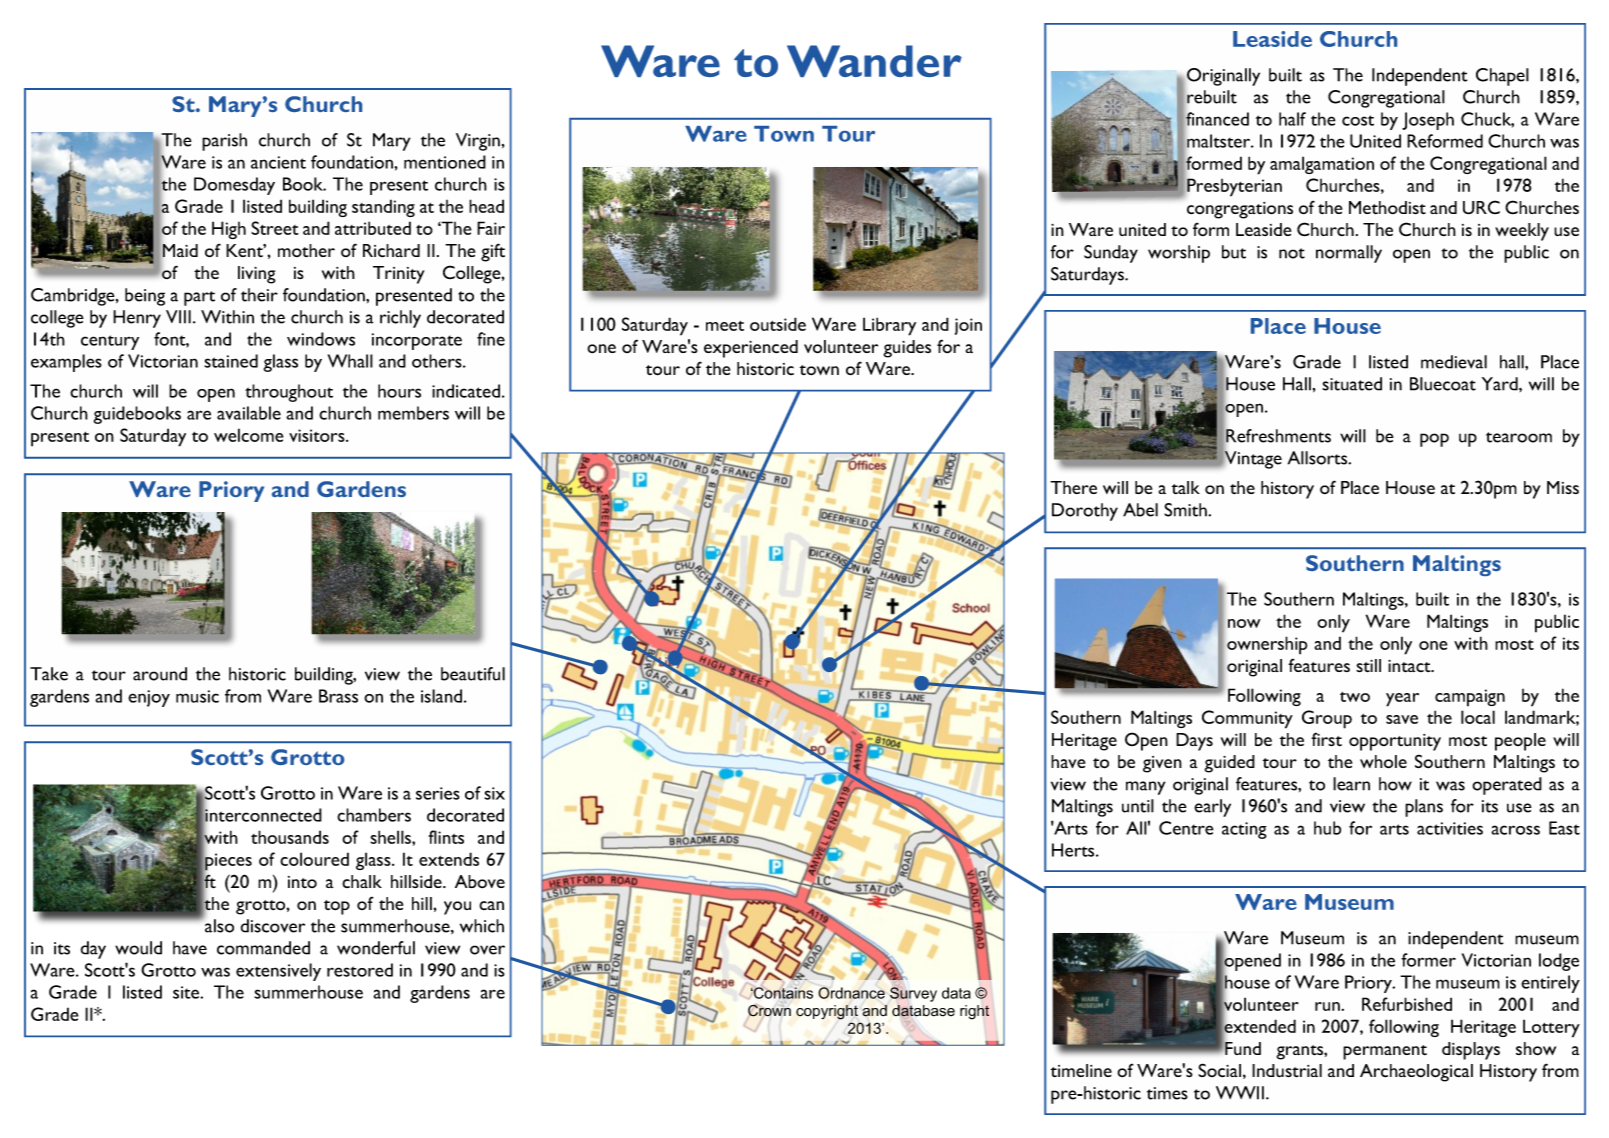 The height and width of the screenshot is (1138, 1609). Describe the element at coordinates (224, 142) in the screenshot. I see `parish` at that location.
